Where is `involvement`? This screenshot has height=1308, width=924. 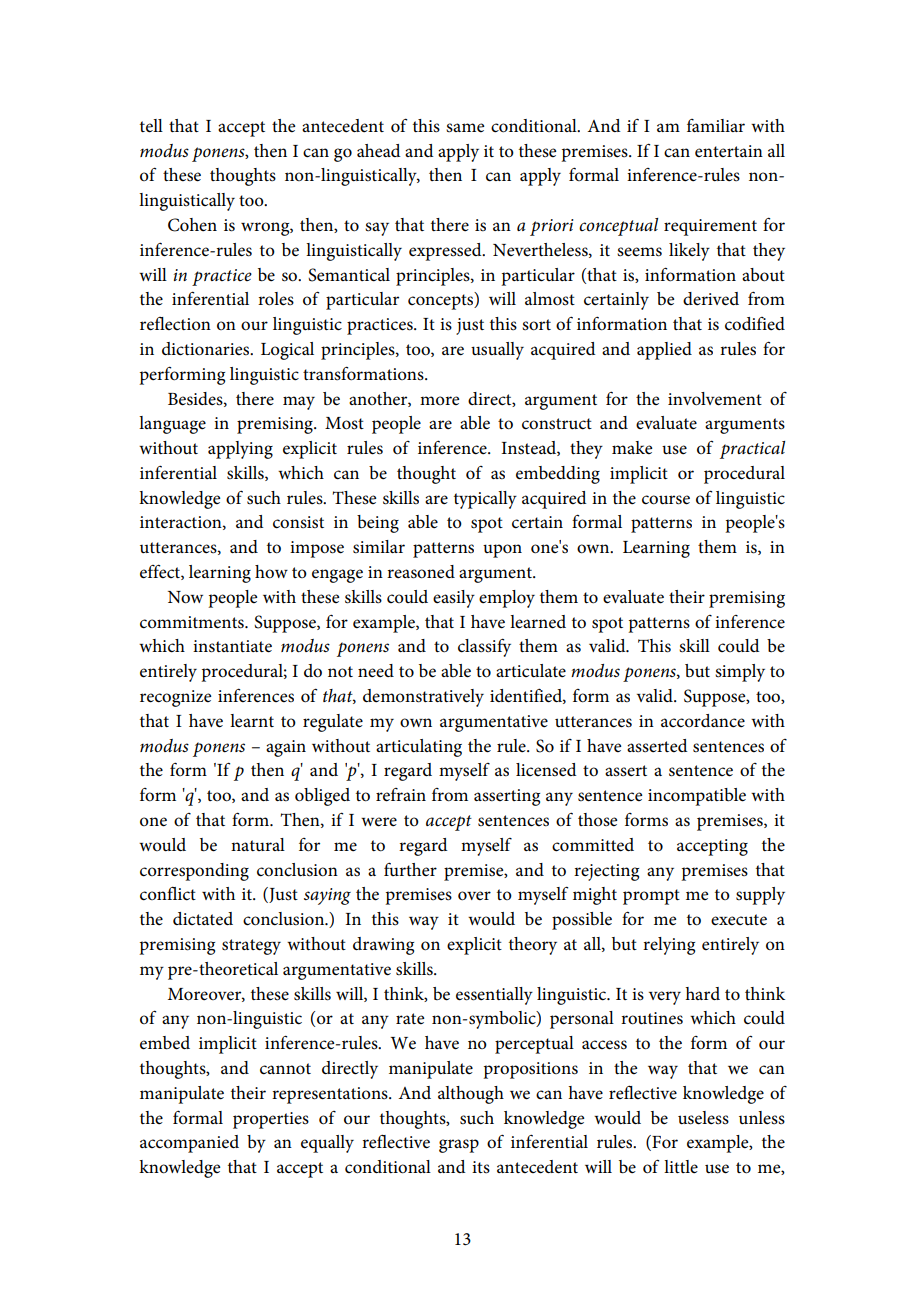
involvement is located at coordinates (715, 399).
